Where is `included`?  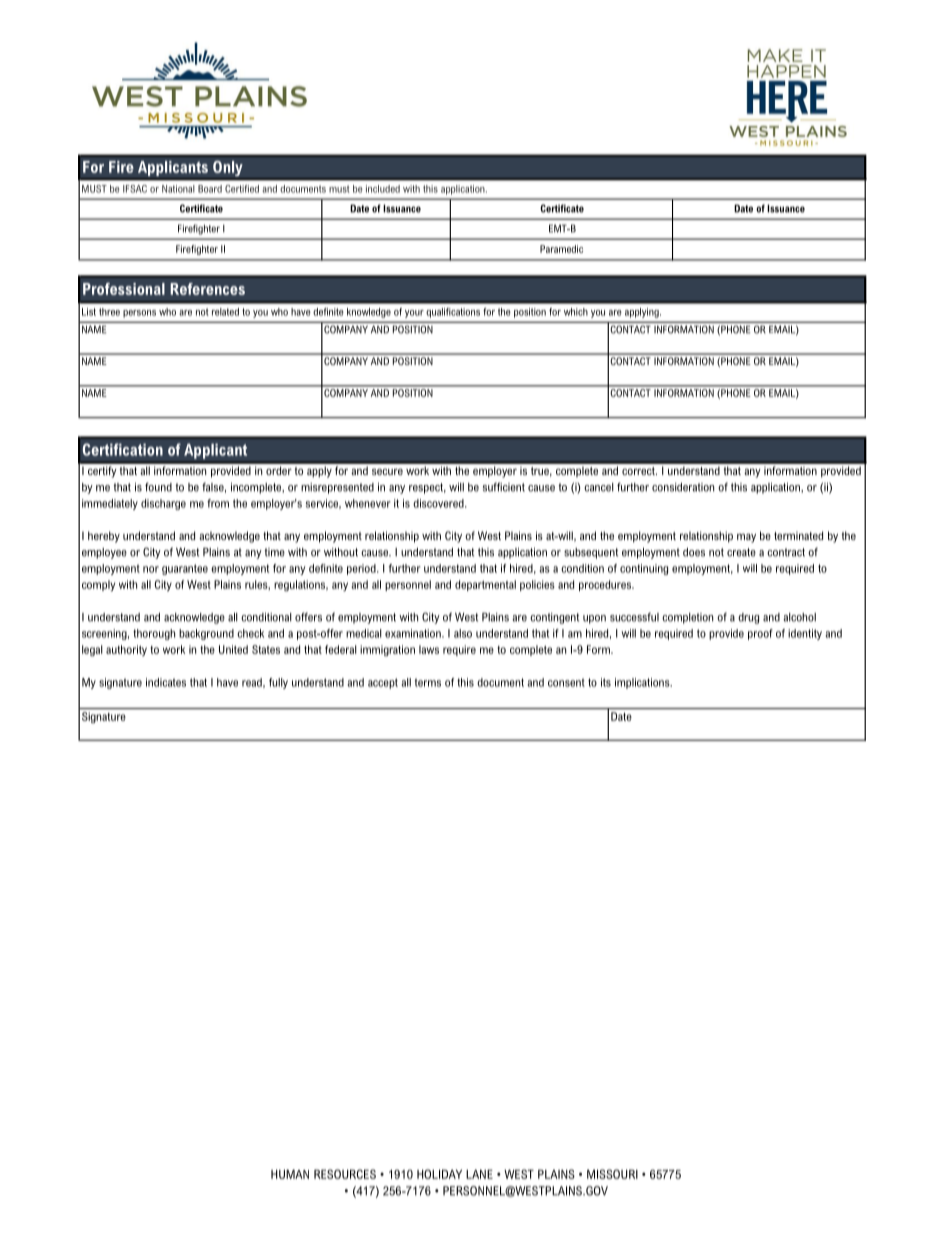
included is located at coordinates (383, 189).
